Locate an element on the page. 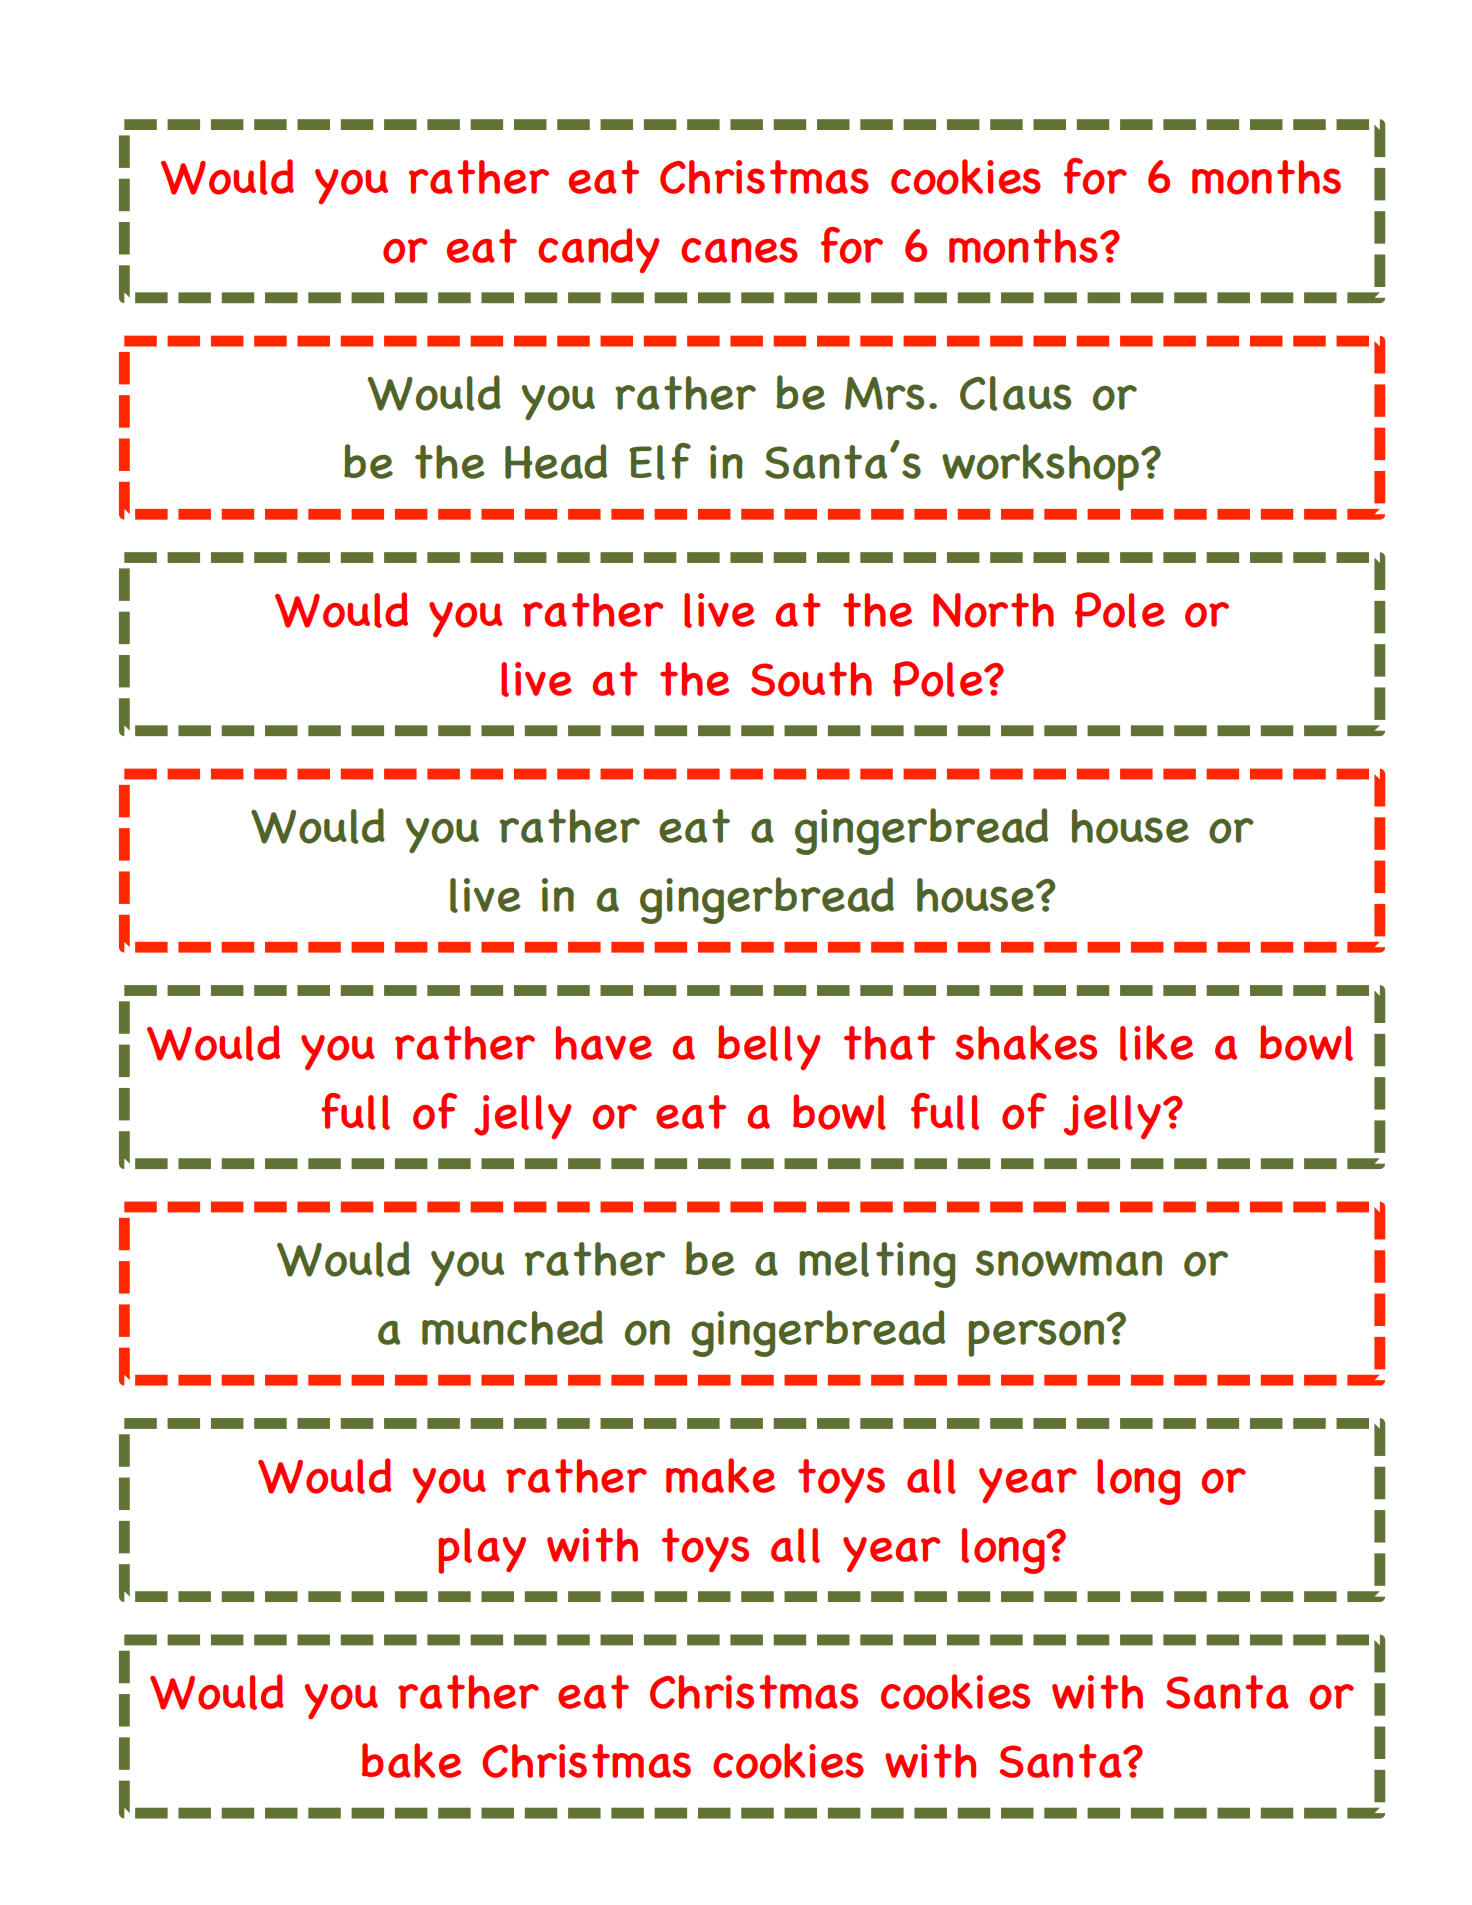 The image size is (1472, 1905). bake is located at coordinates (411, 1760).
